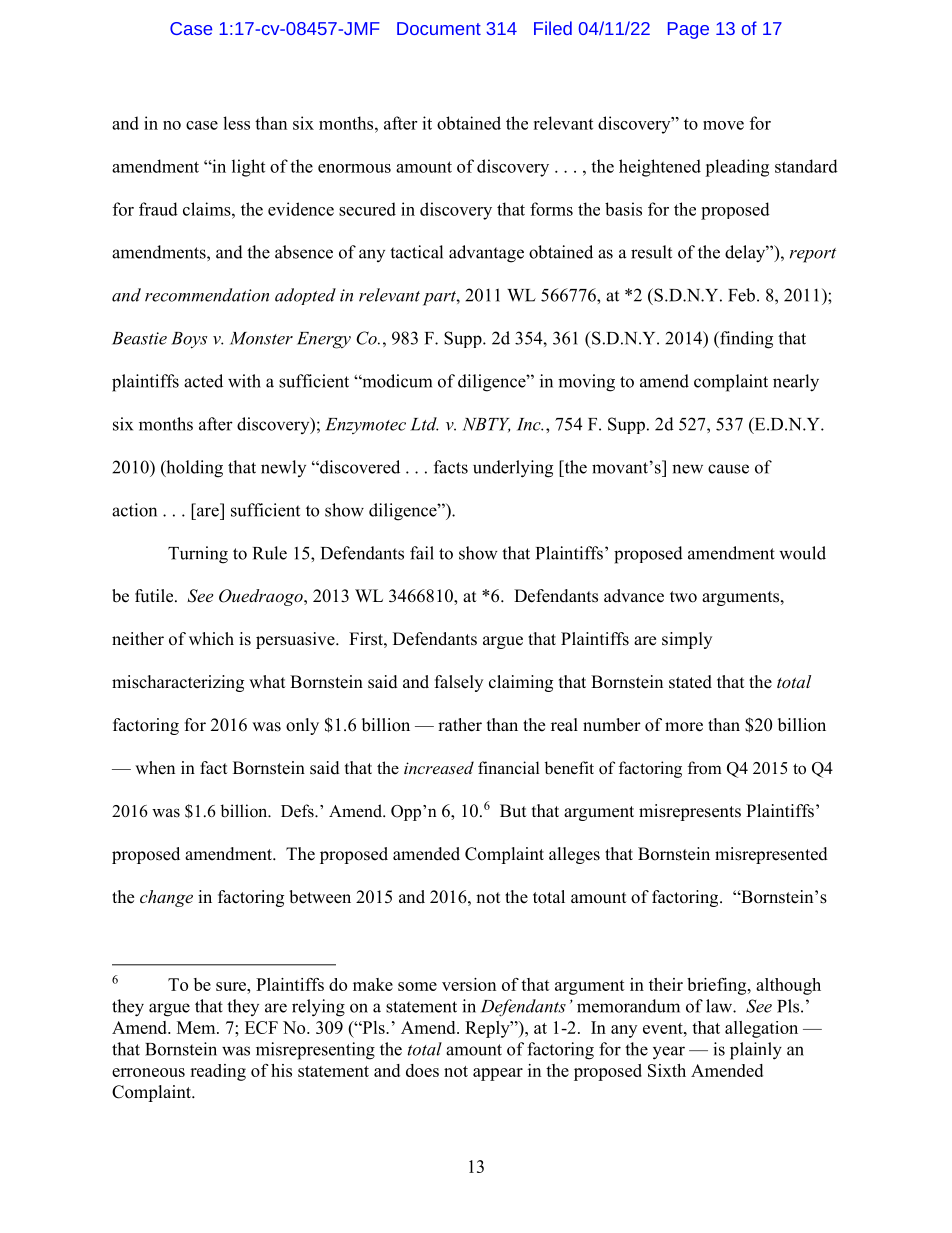 The width and height of the image is (952, 1233). What do you see at coordinates (207, 295) in the image?
I see `recommendation` at bounding box center [207, 295].
